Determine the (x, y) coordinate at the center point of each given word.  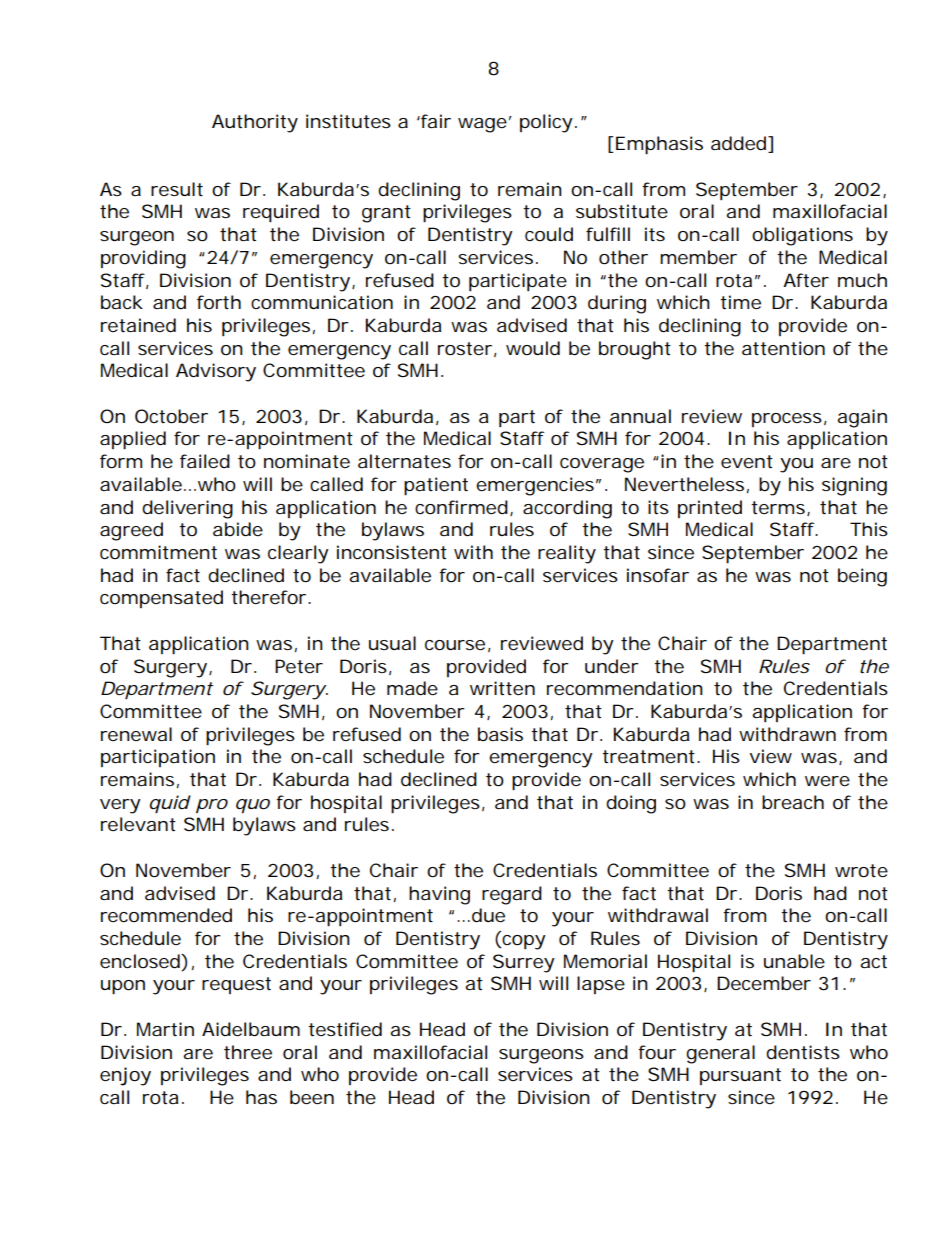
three (248, 1052)
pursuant (740, 1076)
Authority (255, 123)
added (738, 143)
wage (482, 125)
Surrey (524, 963)
